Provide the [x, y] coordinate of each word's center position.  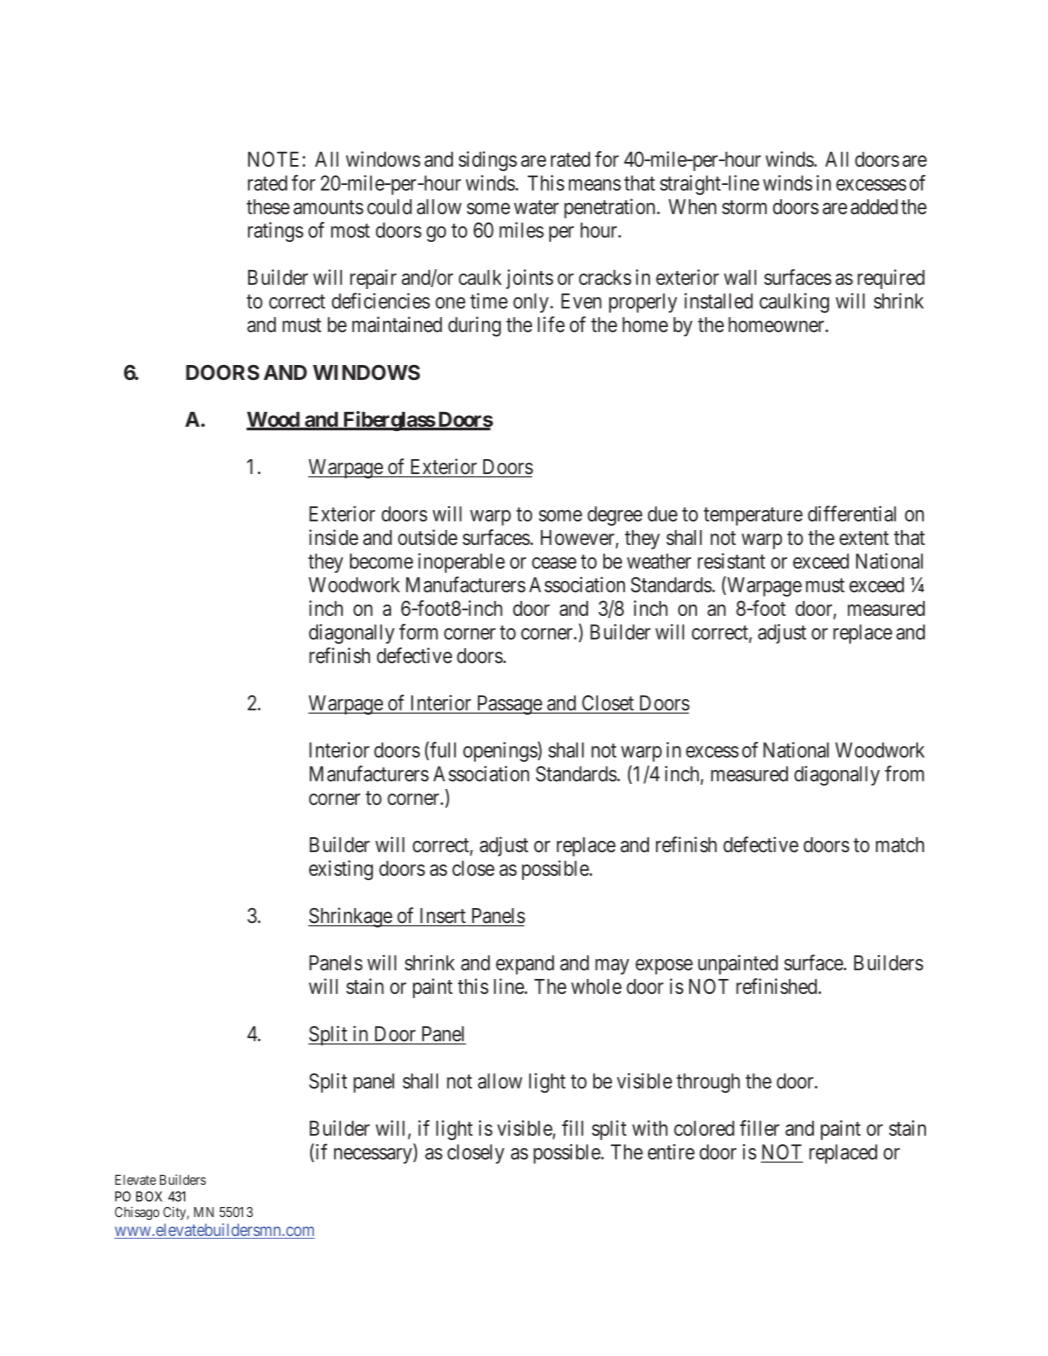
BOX [149, 1196]
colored [704, 1128]
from [904, 773]
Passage [509, 705]
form [418, 632]
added [874, 207]
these [268, 207]
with [650, 1128]
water [536, 207]
